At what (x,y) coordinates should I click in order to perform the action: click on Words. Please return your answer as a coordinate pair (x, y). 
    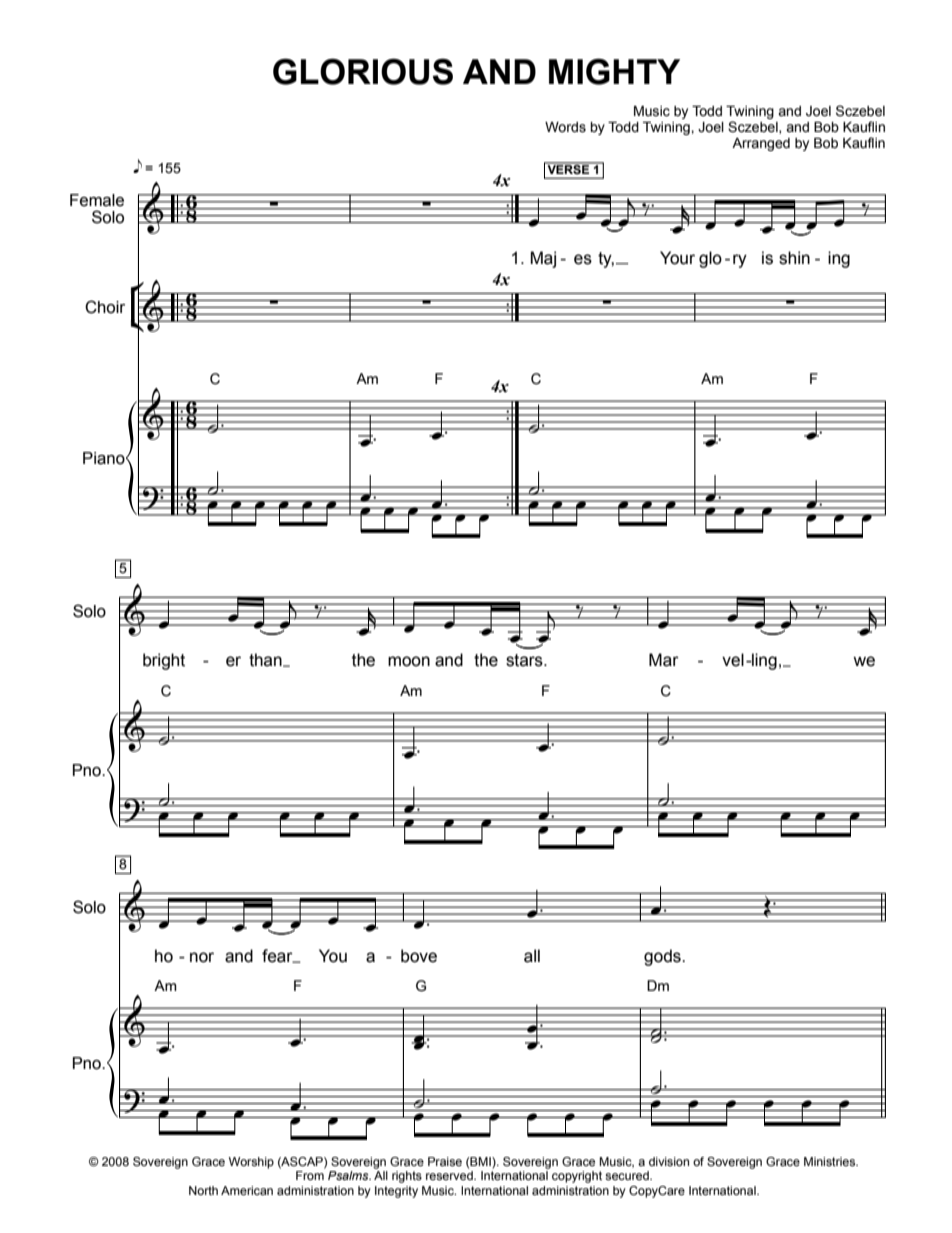
    Looking at the image, I should click on (565, 127).
